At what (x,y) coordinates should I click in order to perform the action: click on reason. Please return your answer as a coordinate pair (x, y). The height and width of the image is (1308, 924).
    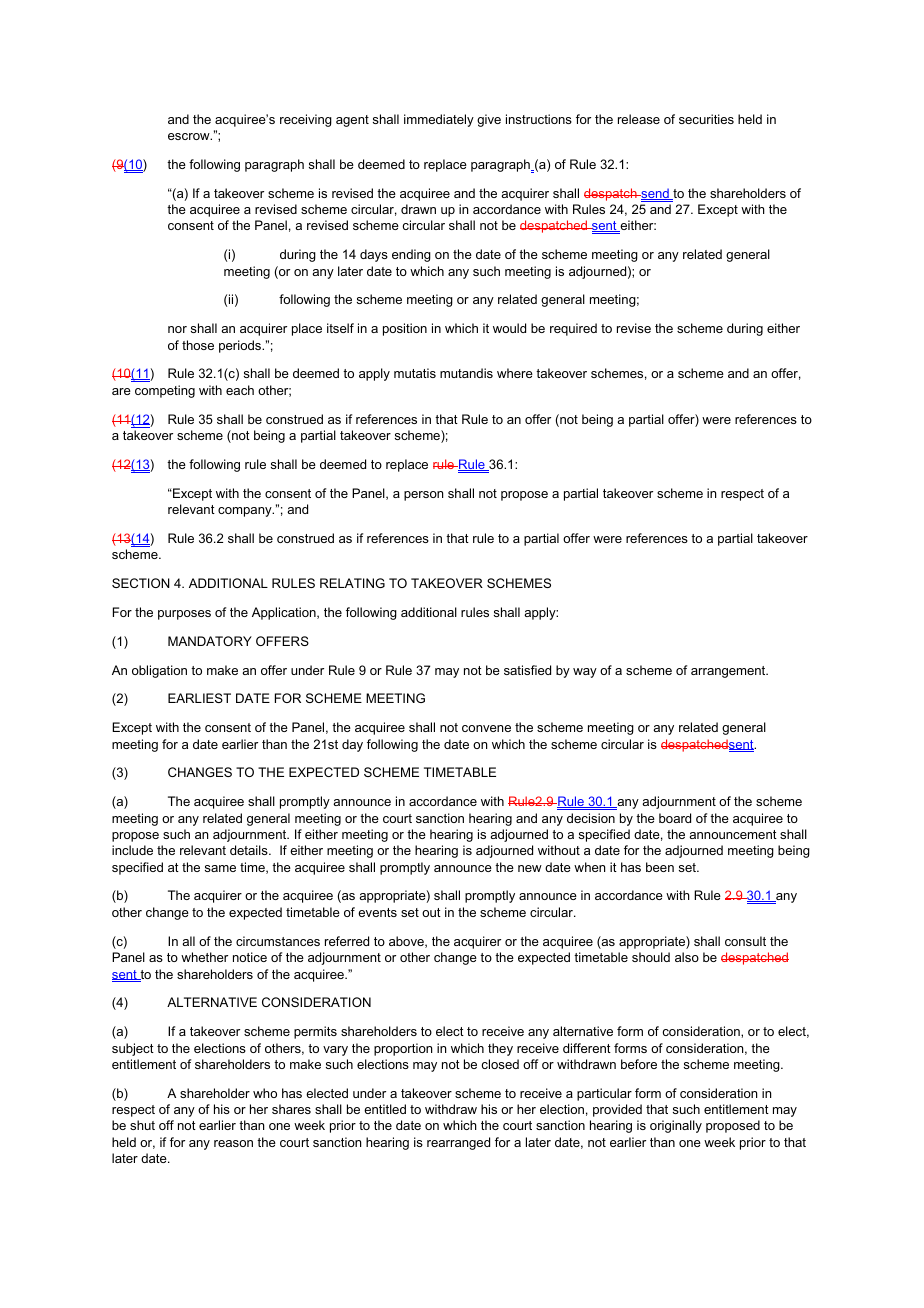
    Looking at the image, I should click on (233, 1143).
